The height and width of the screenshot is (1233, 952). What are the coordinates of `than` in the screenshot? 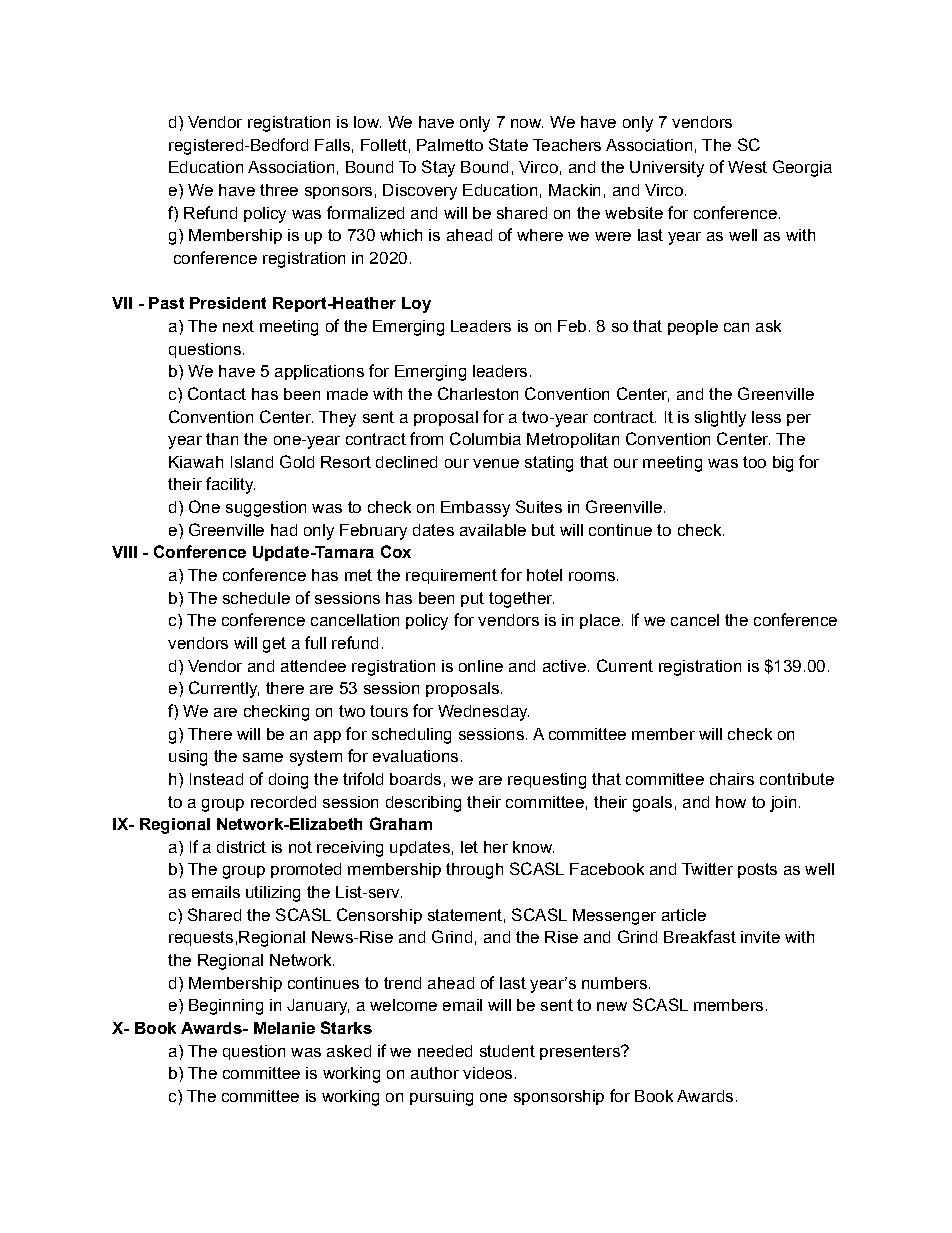 It's located at (222, 439).
